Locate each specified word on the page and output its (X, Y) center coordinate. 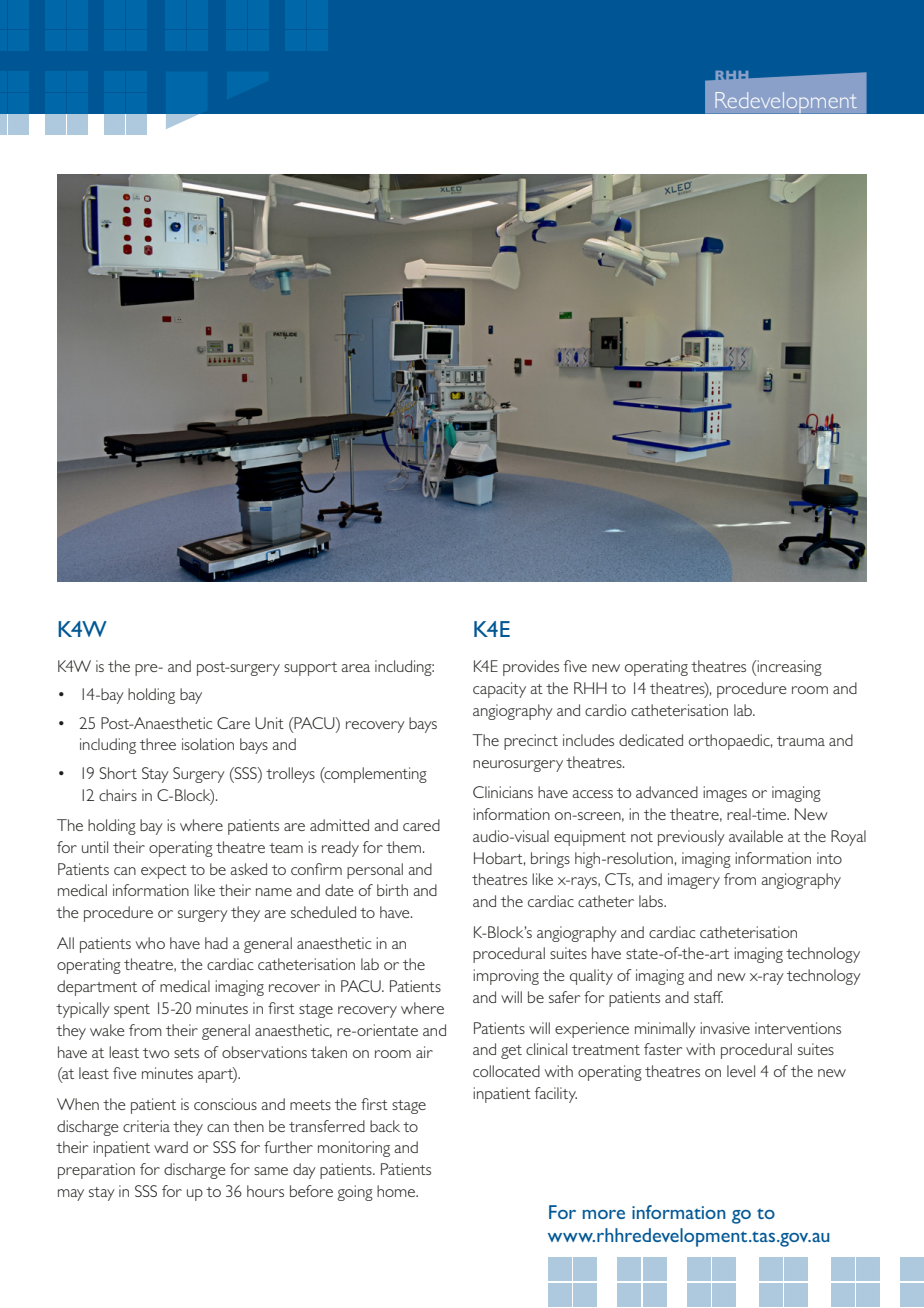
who (150, 943)
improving (506, 977)
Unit (269, 723)
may (71, 1195)
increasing (789, 668)
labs (652, 901)
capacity (499, 690)
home (397, 1191)
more (604, 1214)
